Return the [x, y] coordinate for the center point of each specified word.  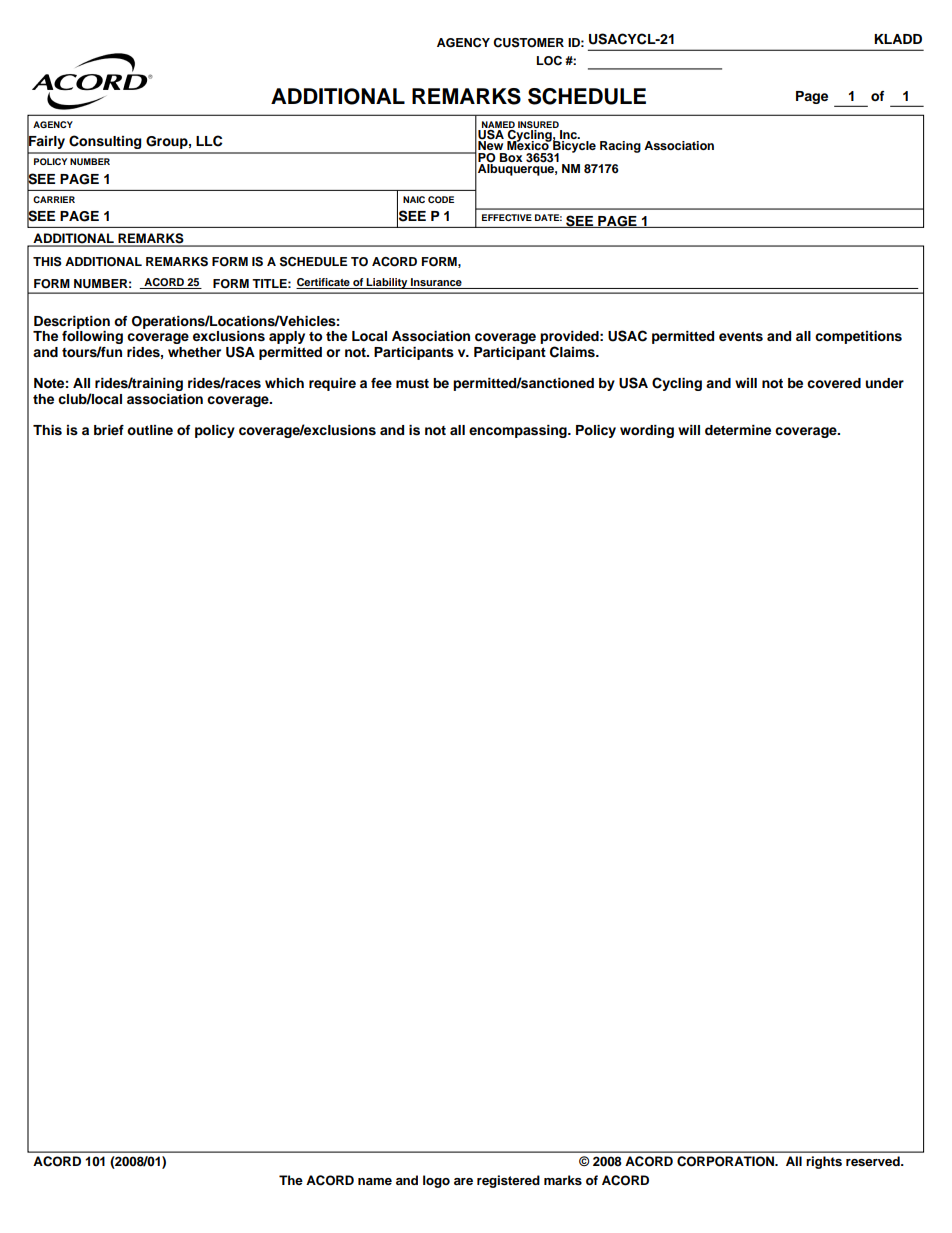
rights [824, 1162]
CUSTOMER [528, 43]
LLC [209, 141]
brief [109, 430]
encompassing [519, 431]
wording [647, 431]
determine [738, 430]
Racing [620, 147]
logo [436, 1181]
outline [150, 430]
